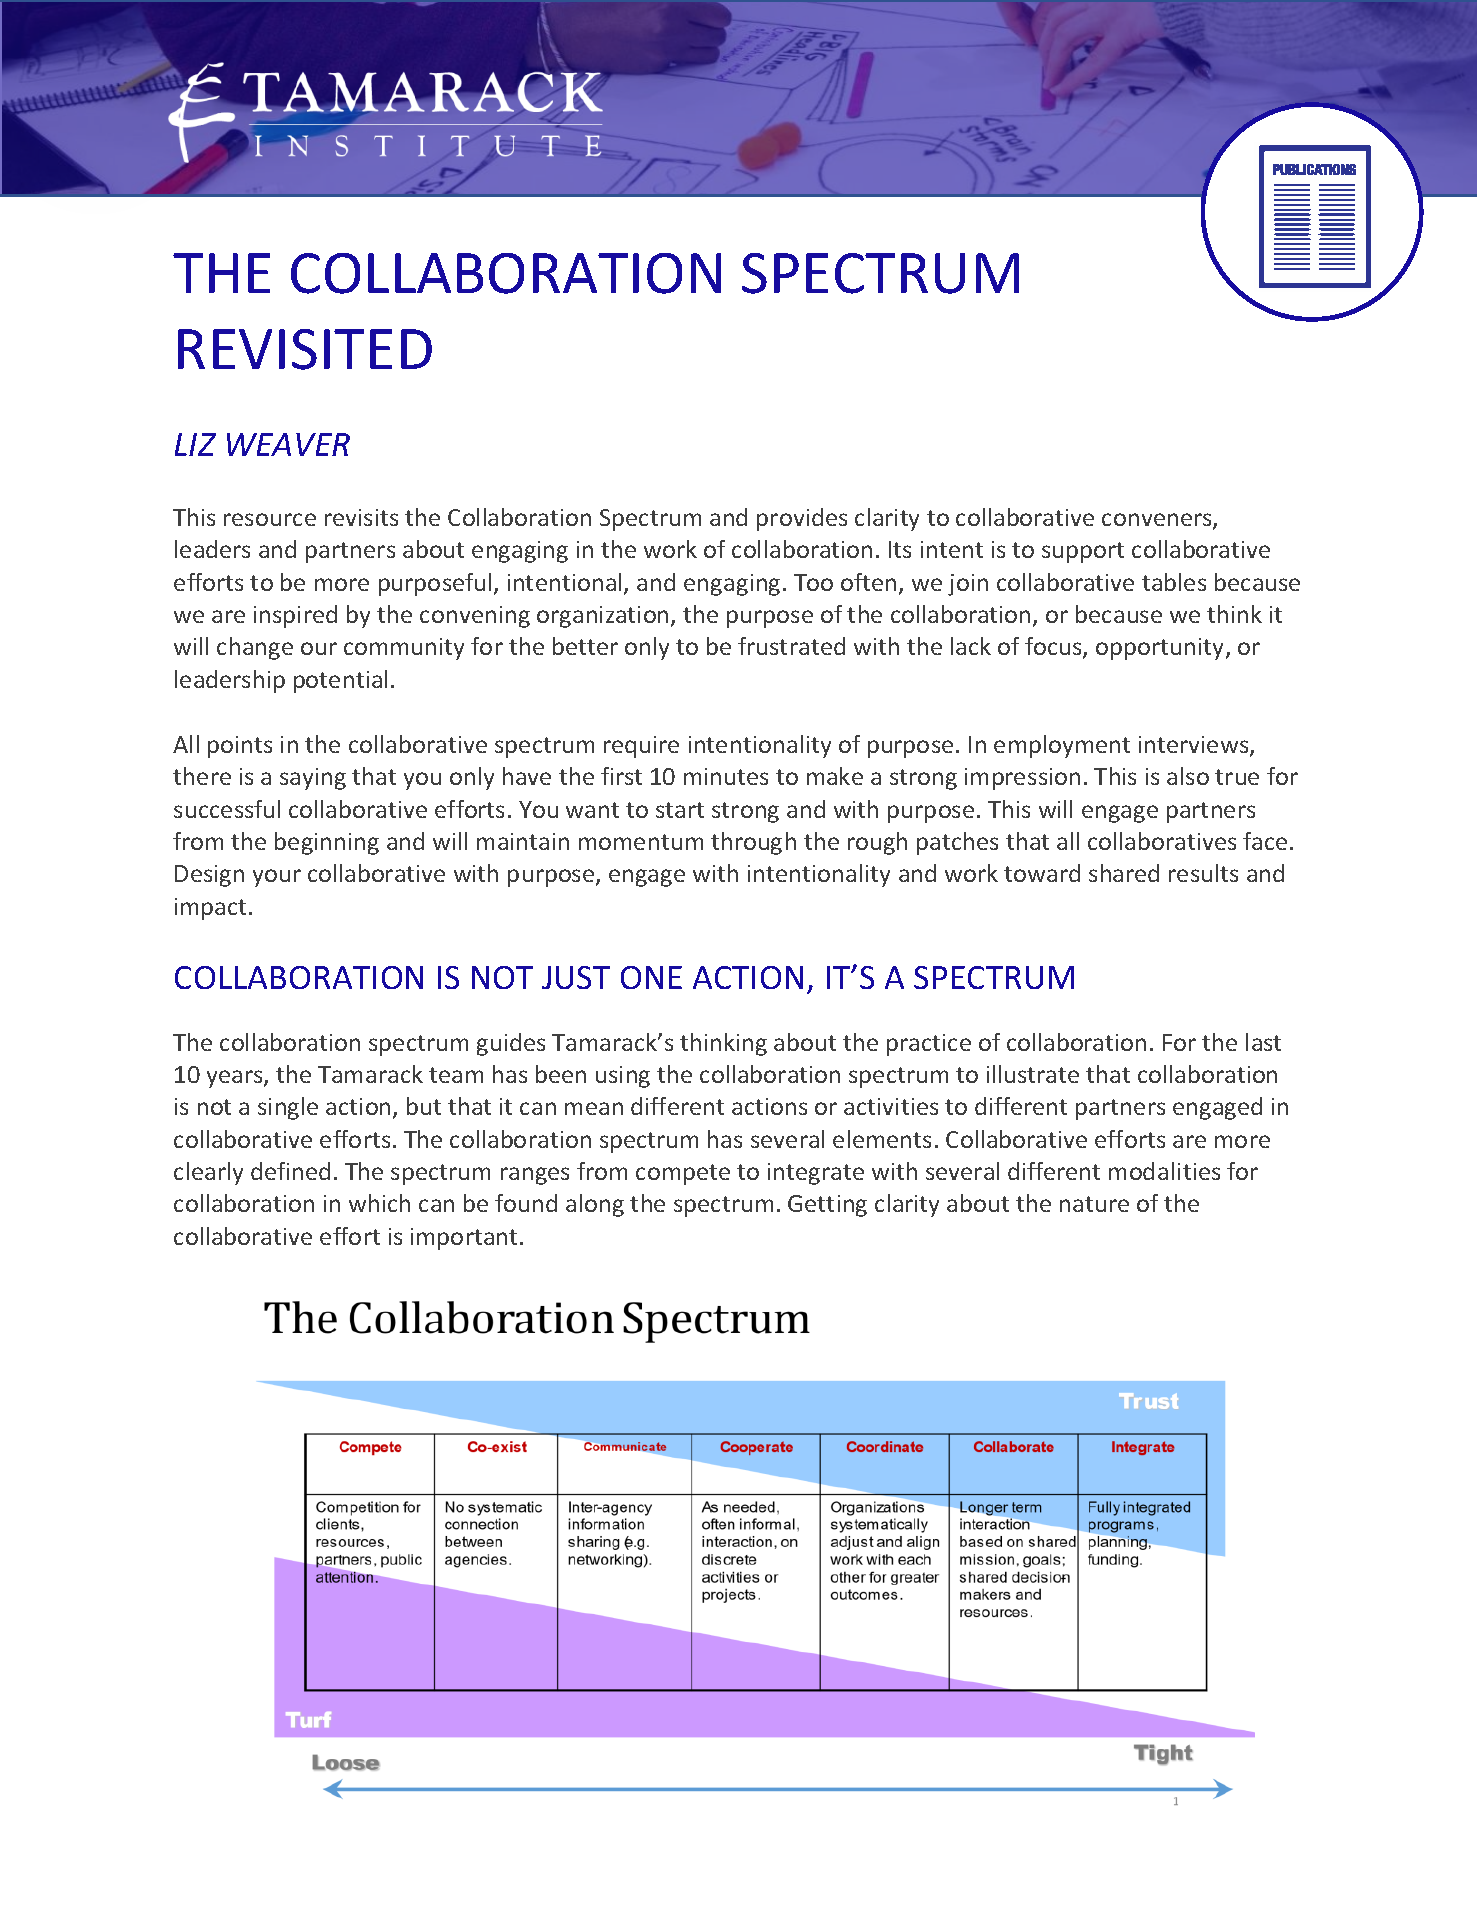 The image size is (1477, 1911). What do you see at coordinates (651, 977) in the document?
I see `ONE` at bounding box center [651, 977].
